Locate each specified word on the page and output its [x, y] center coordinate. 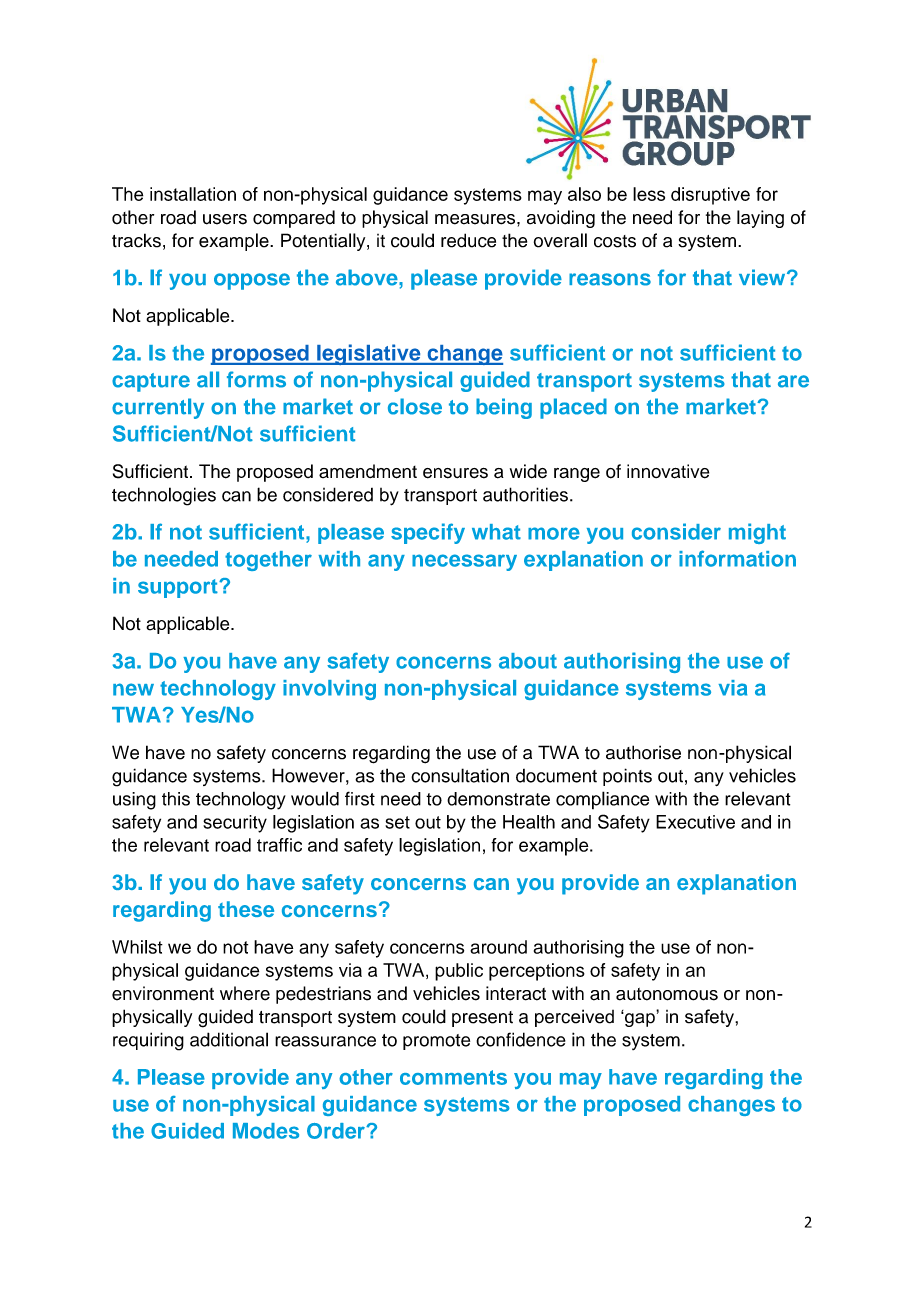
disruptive [710, 196]
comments [453, 1077]
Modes [266, 1131]
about [528, 661]
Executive [695, 822]
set [397, 822]
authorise [643, 752]
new [133, 689]
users [225, 219]
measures [476, 219]
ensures [455, 473]
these [246, 909]
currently [158, 408]
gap [639, 1019]
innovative [668, 471]
